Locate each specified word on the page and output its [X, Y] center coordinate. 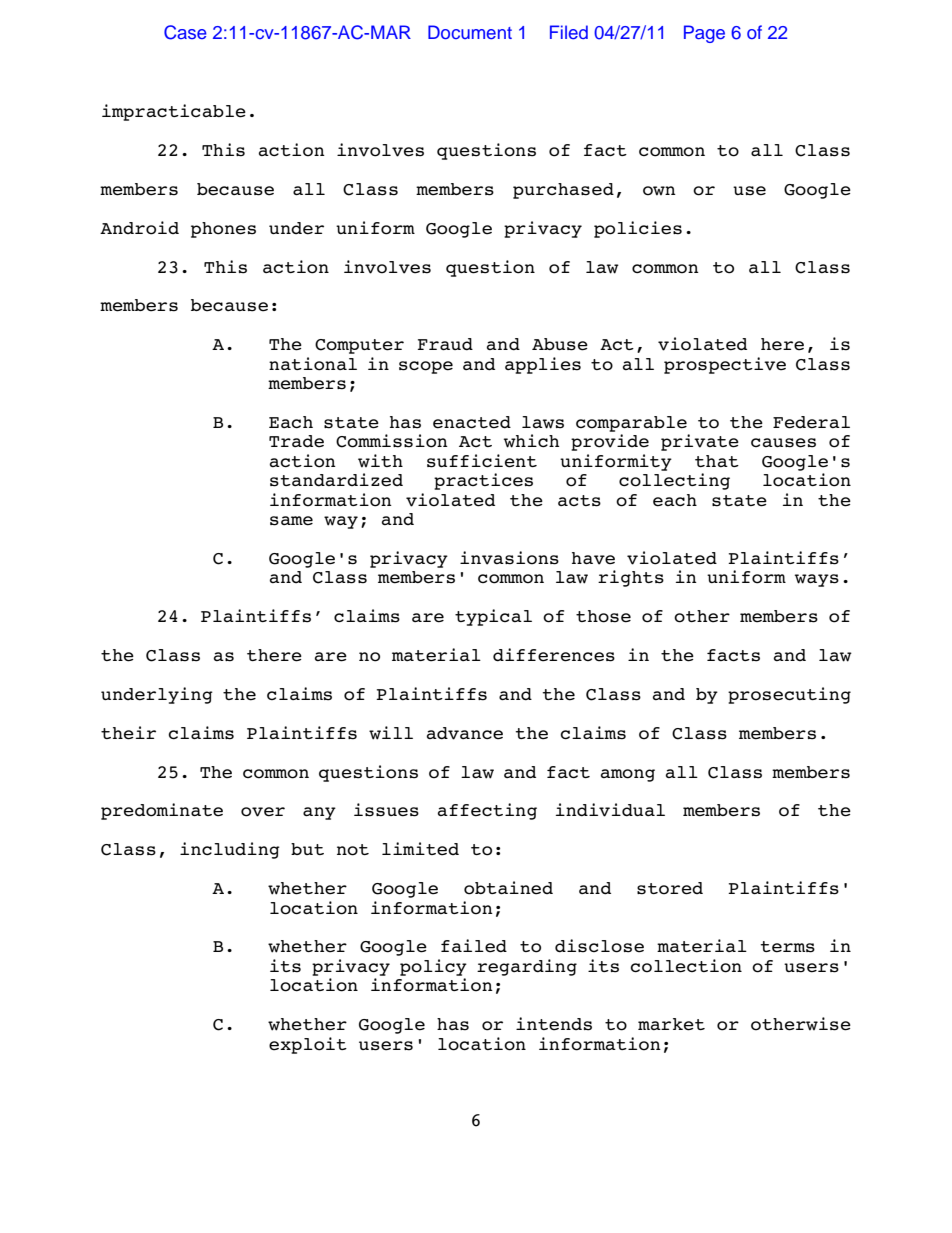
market [671, 1024]
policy [433, 967]
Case [185, 32]
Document [470, 32]
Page [704, 34]
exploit [308, 1045]
